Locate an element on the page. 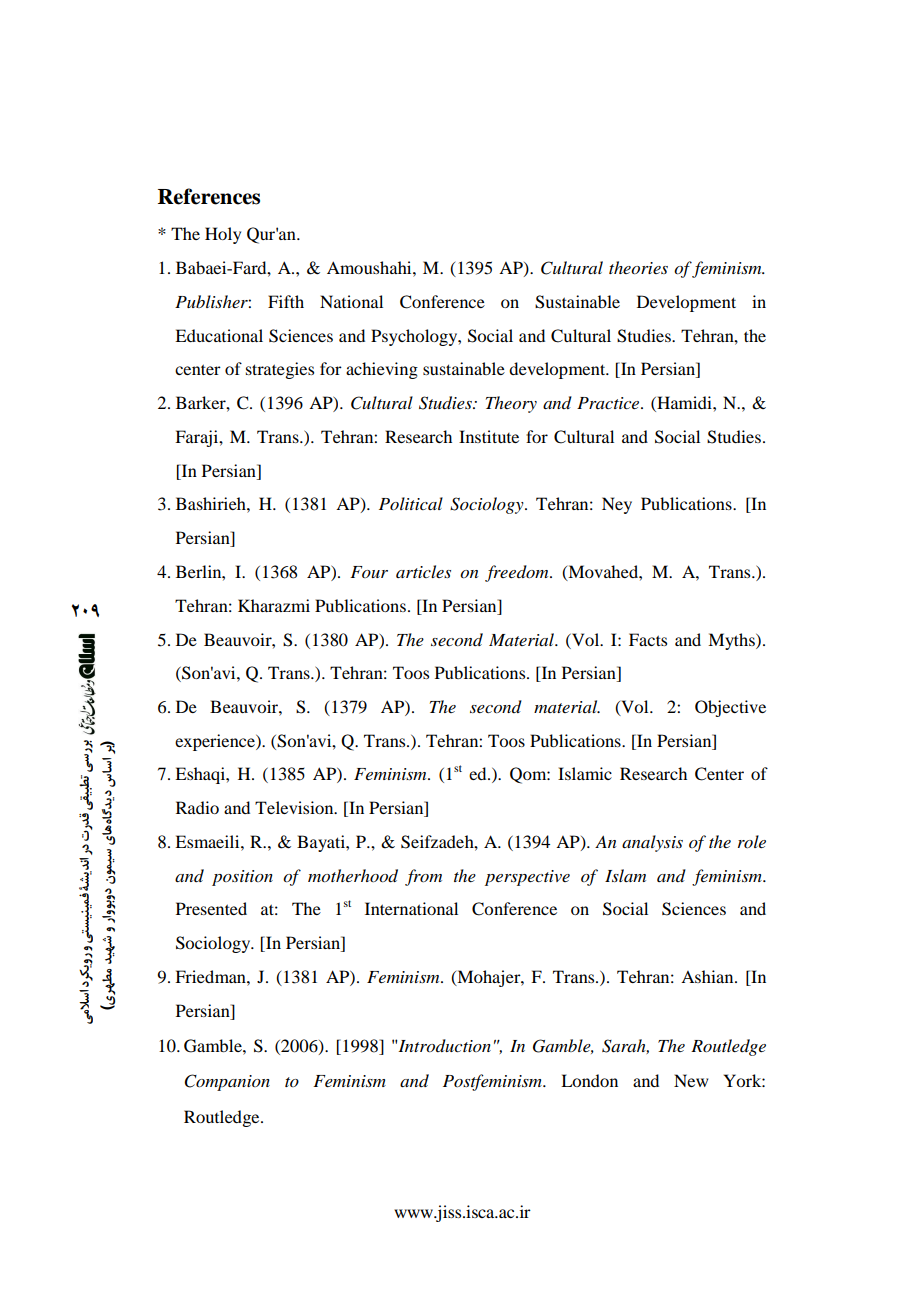  New is located at coordinates (691, 1080).
